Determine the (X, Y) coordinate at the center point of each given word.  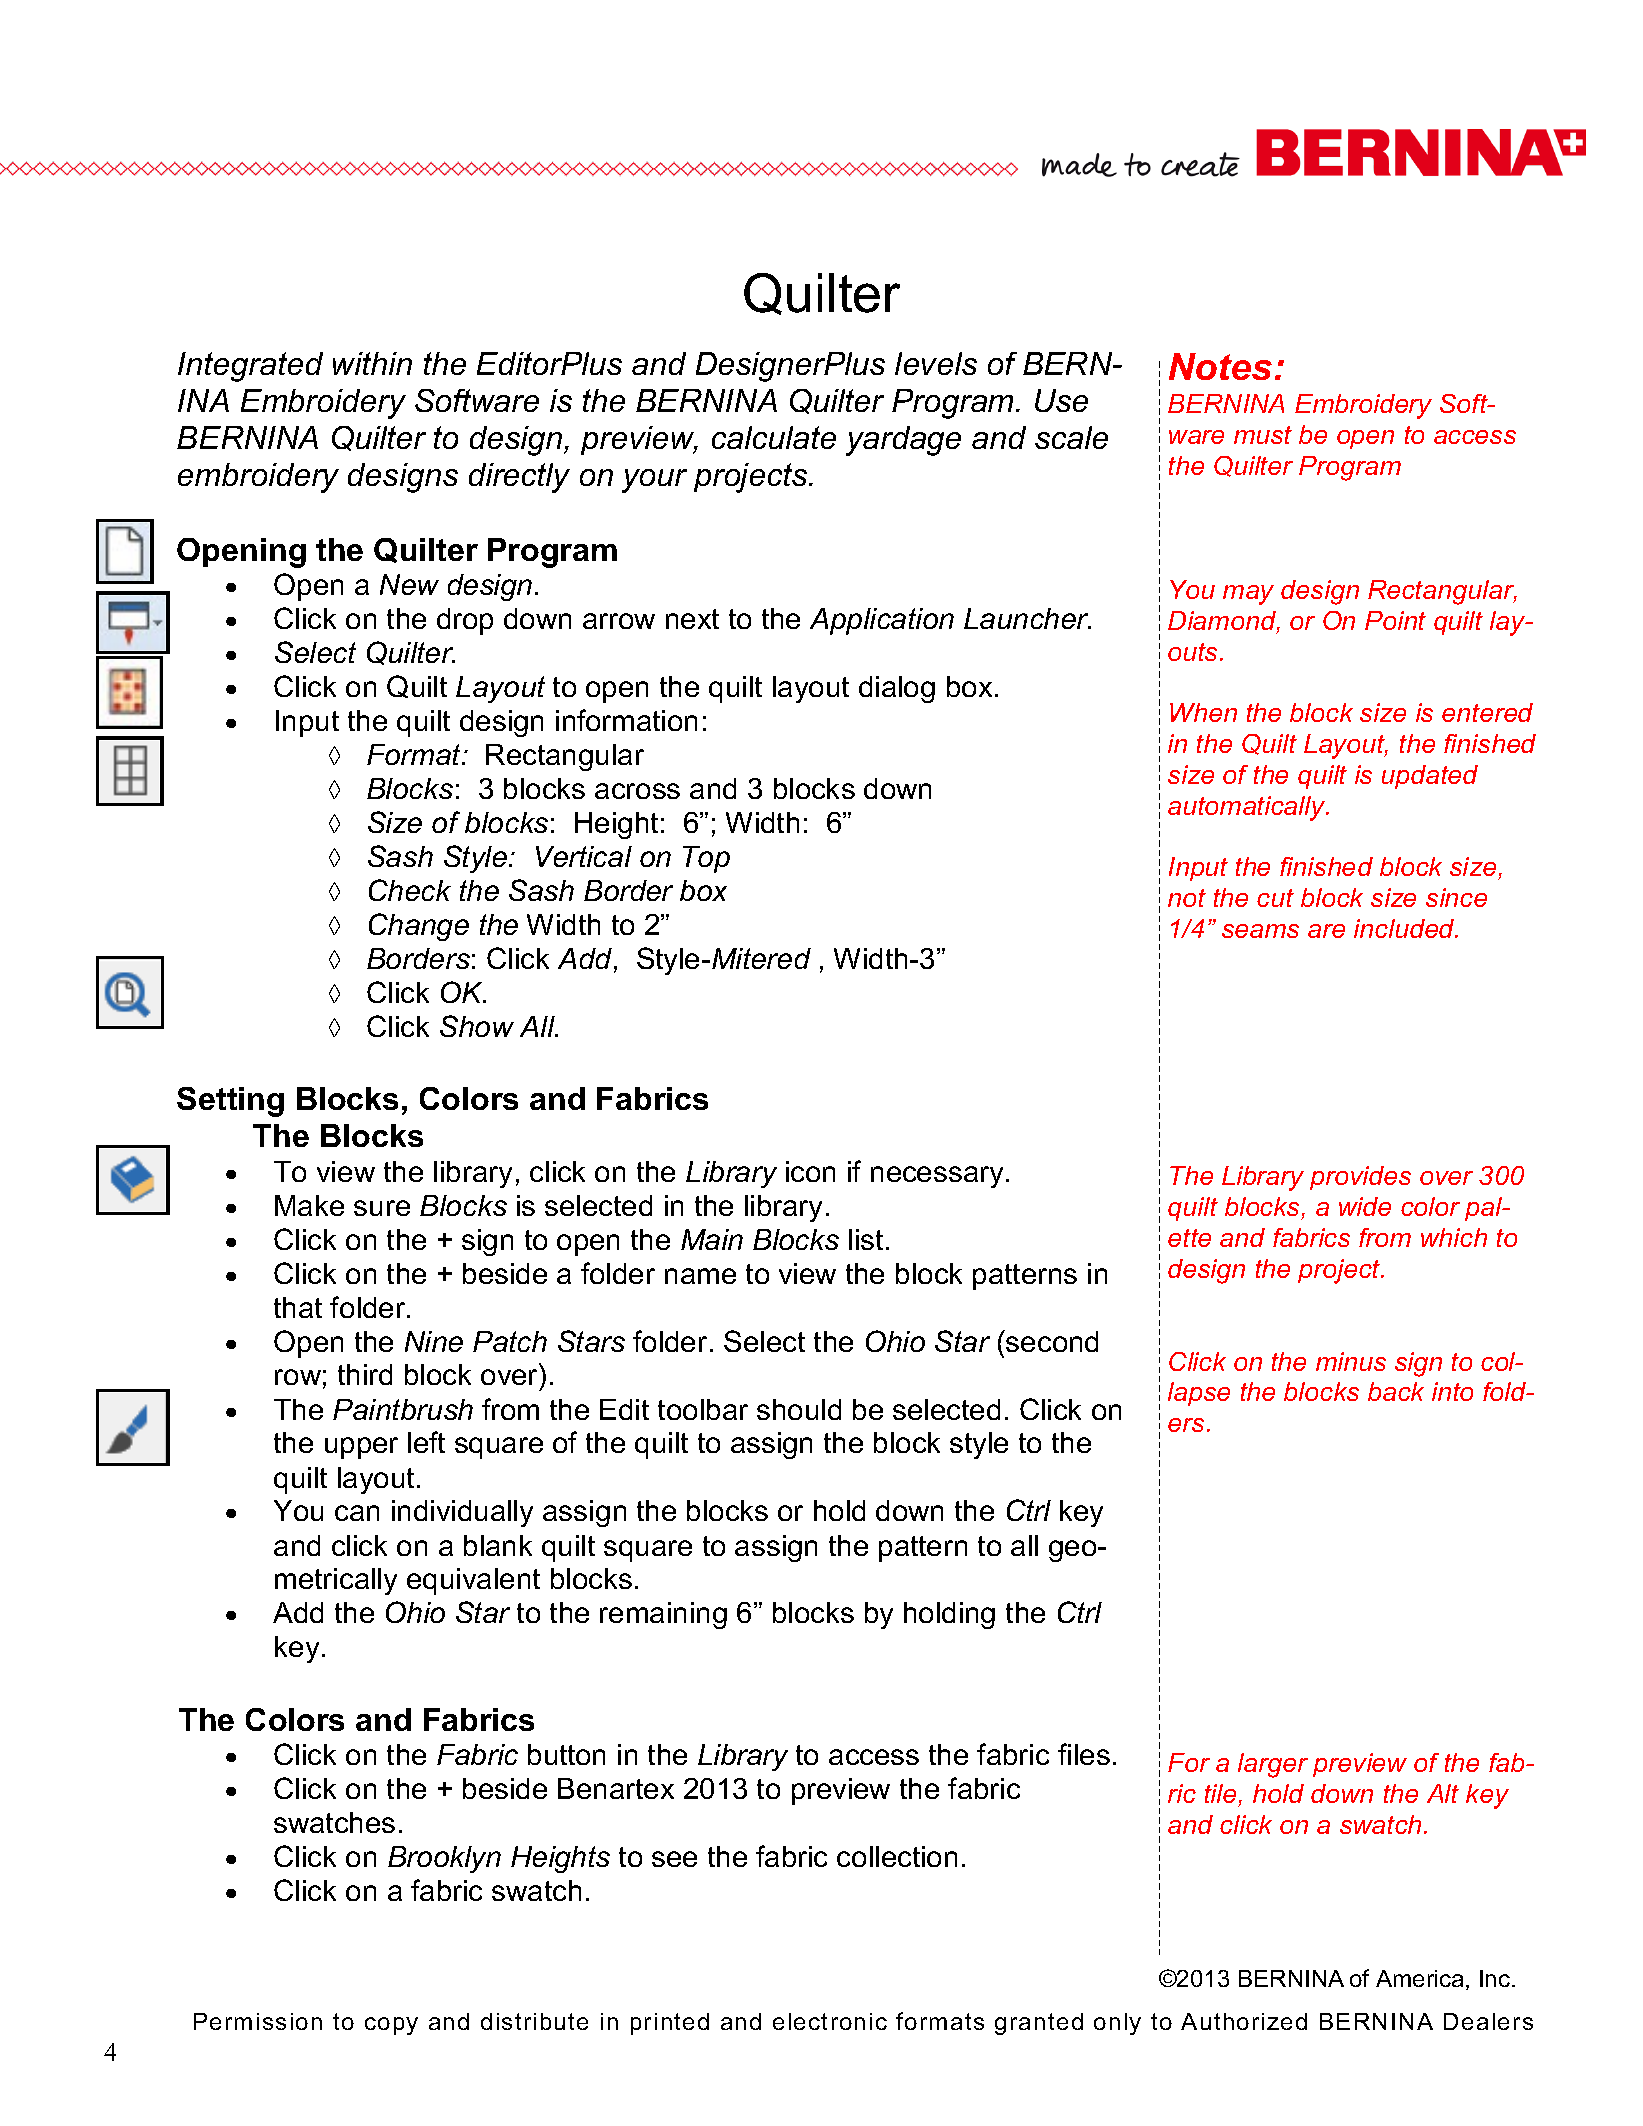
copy (391, 2026)
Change (419, 927)
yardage (903, 441)
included (1405, 928)
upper (361, 1448)
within (372, 363)
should (799, 1409)
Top (706, 859)
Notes (1220, 366)
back (1396, 1391)
